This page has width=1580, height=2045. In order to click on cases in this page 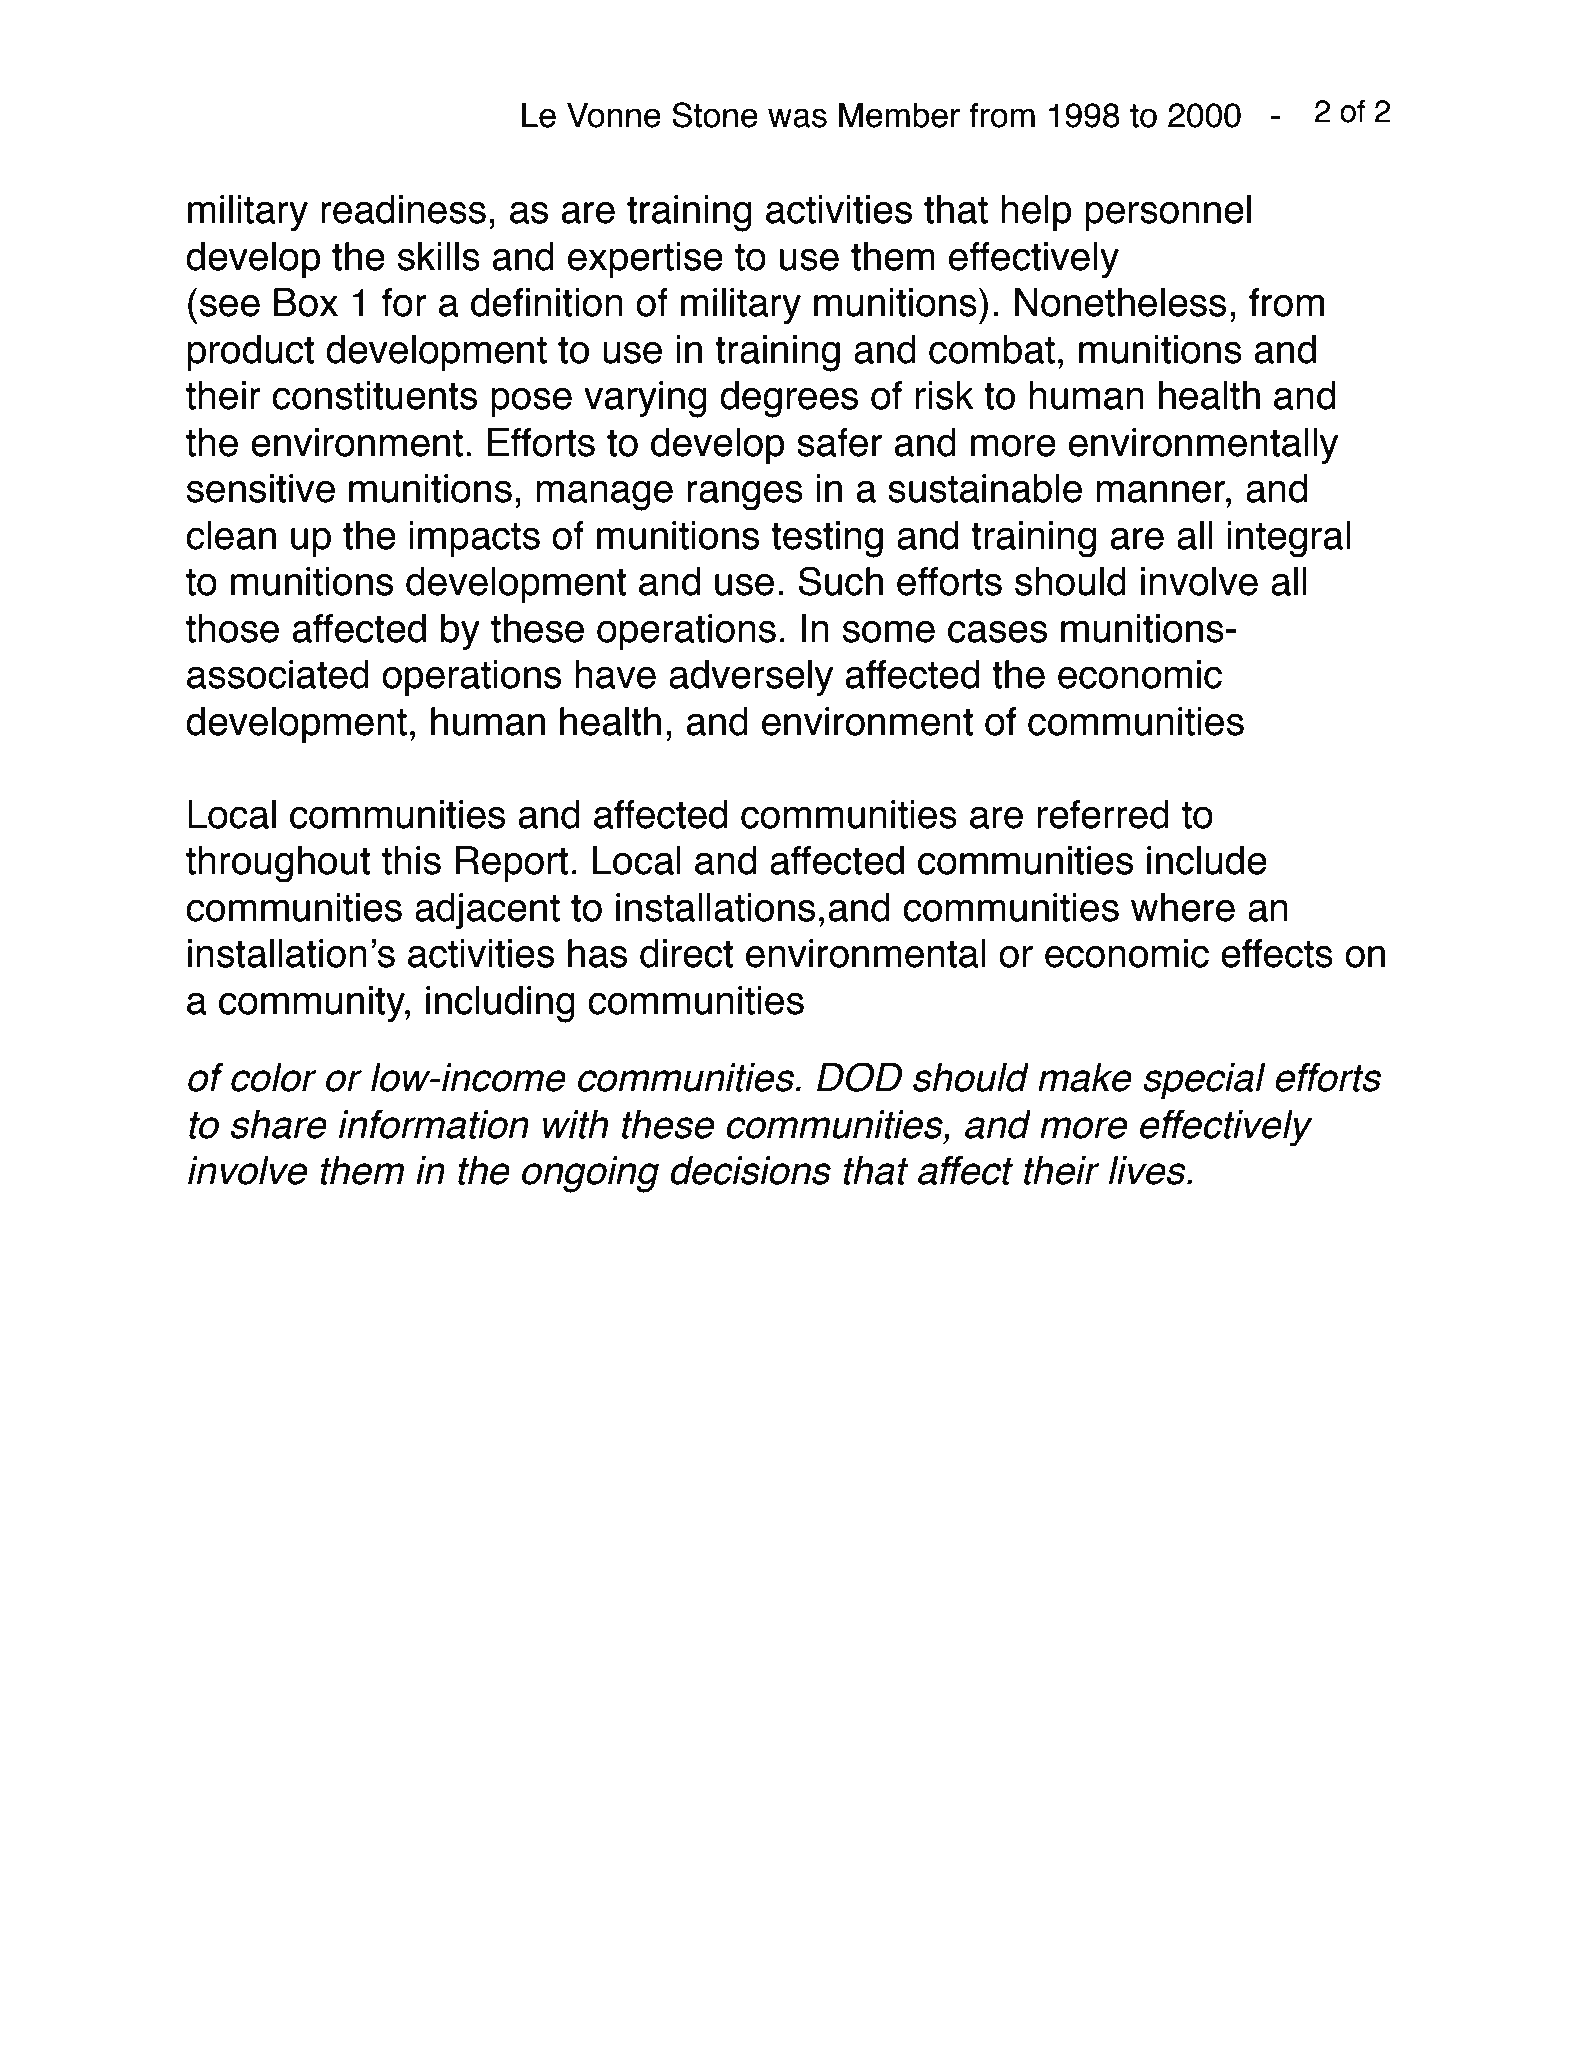, I will do `click(997, 631)`.
